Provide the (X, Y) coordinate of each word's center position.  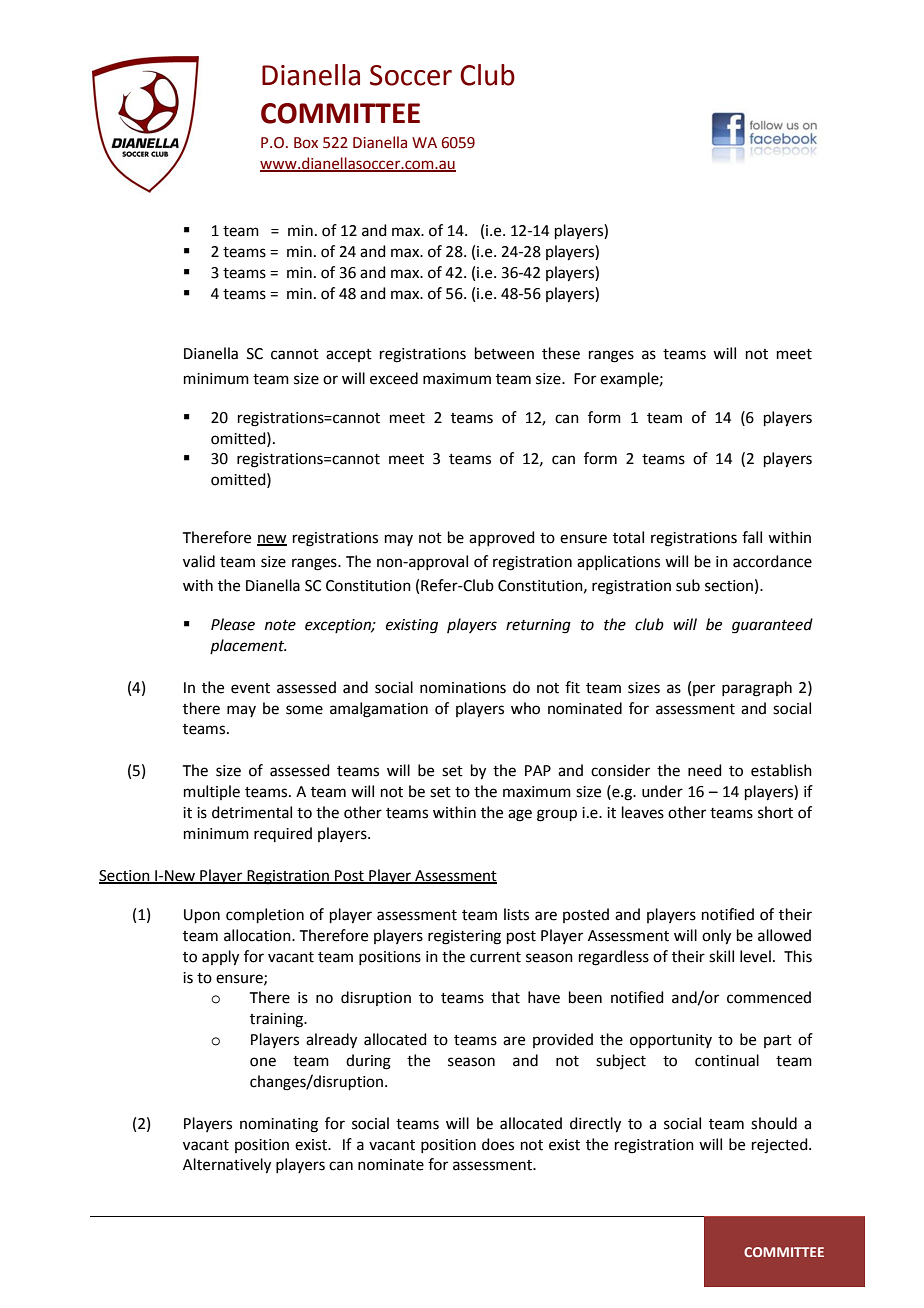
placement (248, 646)
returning (538, 626)
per (704, 690)
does (498, 1144)
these (561, 353)
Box (306, 143)
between (504, 353)
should (774, 1123)
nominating (279, 1125)
